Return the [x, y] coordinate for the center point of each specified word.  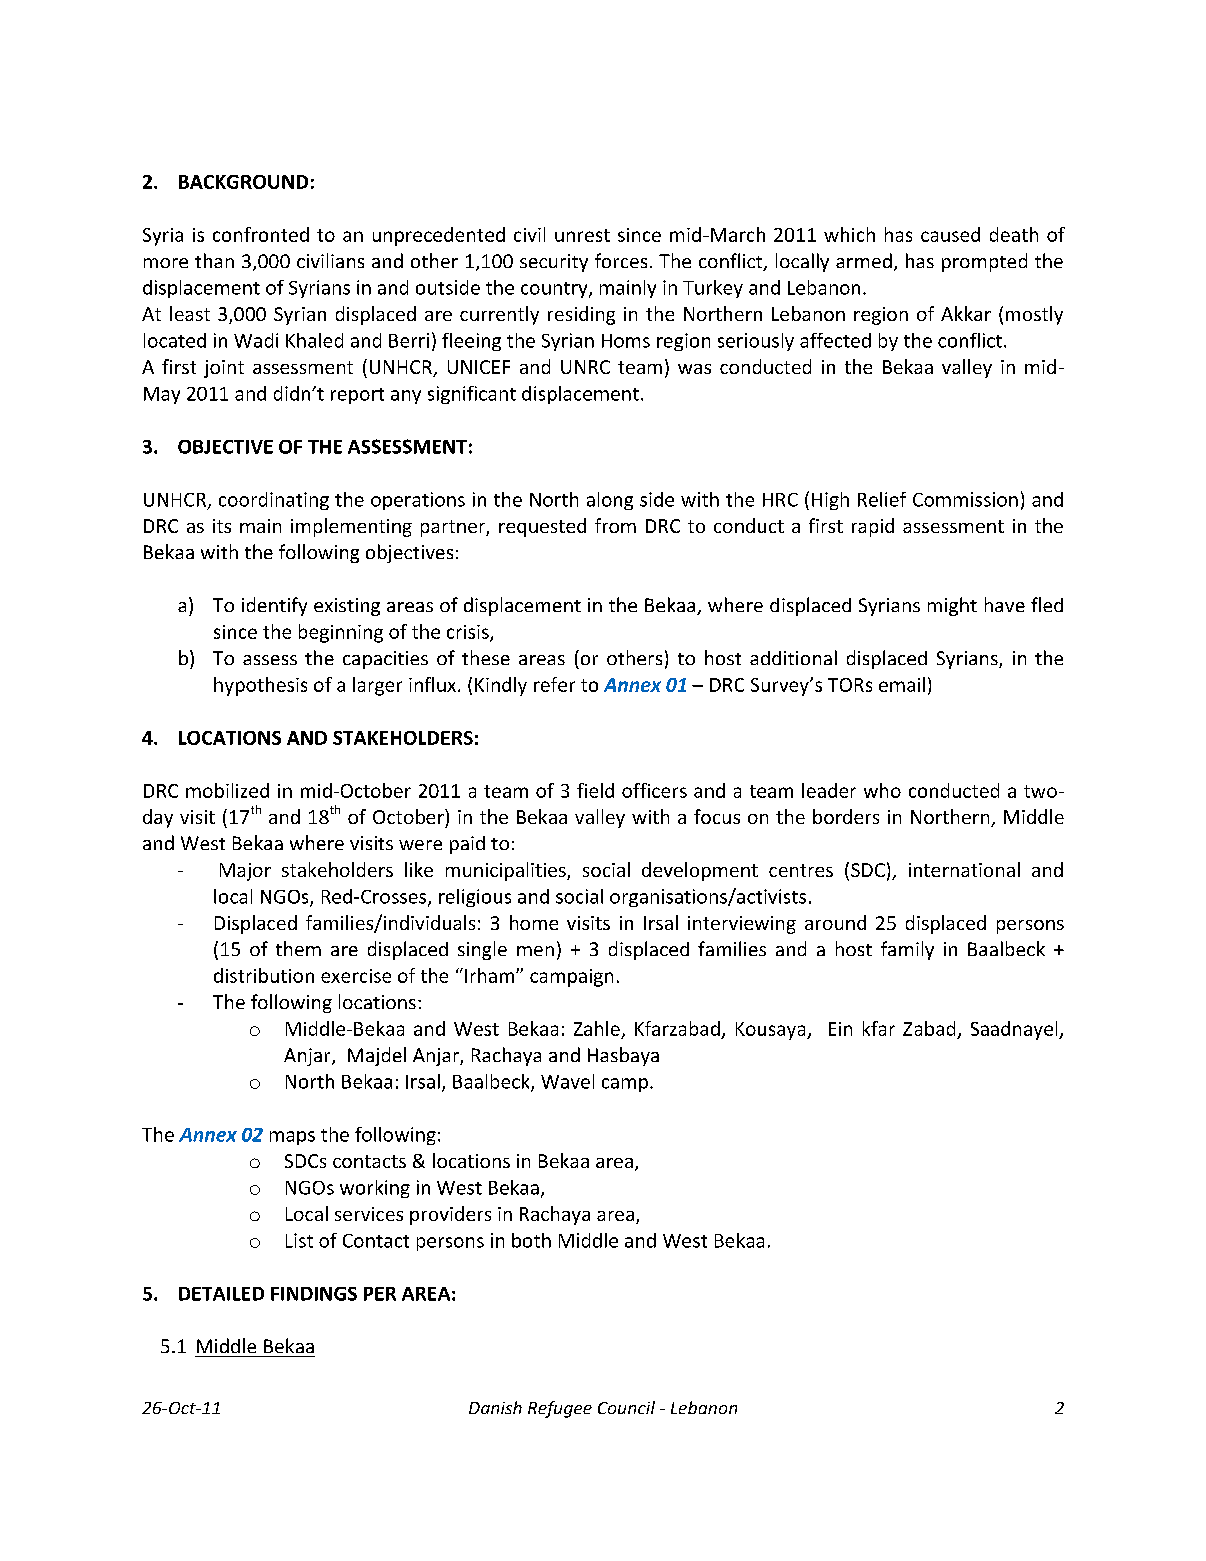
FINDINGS [314, 1294]
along [610, 501]
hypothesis [260, 686]
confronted [261, 234]
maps [292, 1138]
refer [554, 684]
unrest [582, 235]
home [534, 922]
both [531, 1240]
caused [950, 234]
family [907, 950]
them [298, 948]
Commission [965, 499]
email [902, 684]
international [964, 869]
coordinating [274, 501]
